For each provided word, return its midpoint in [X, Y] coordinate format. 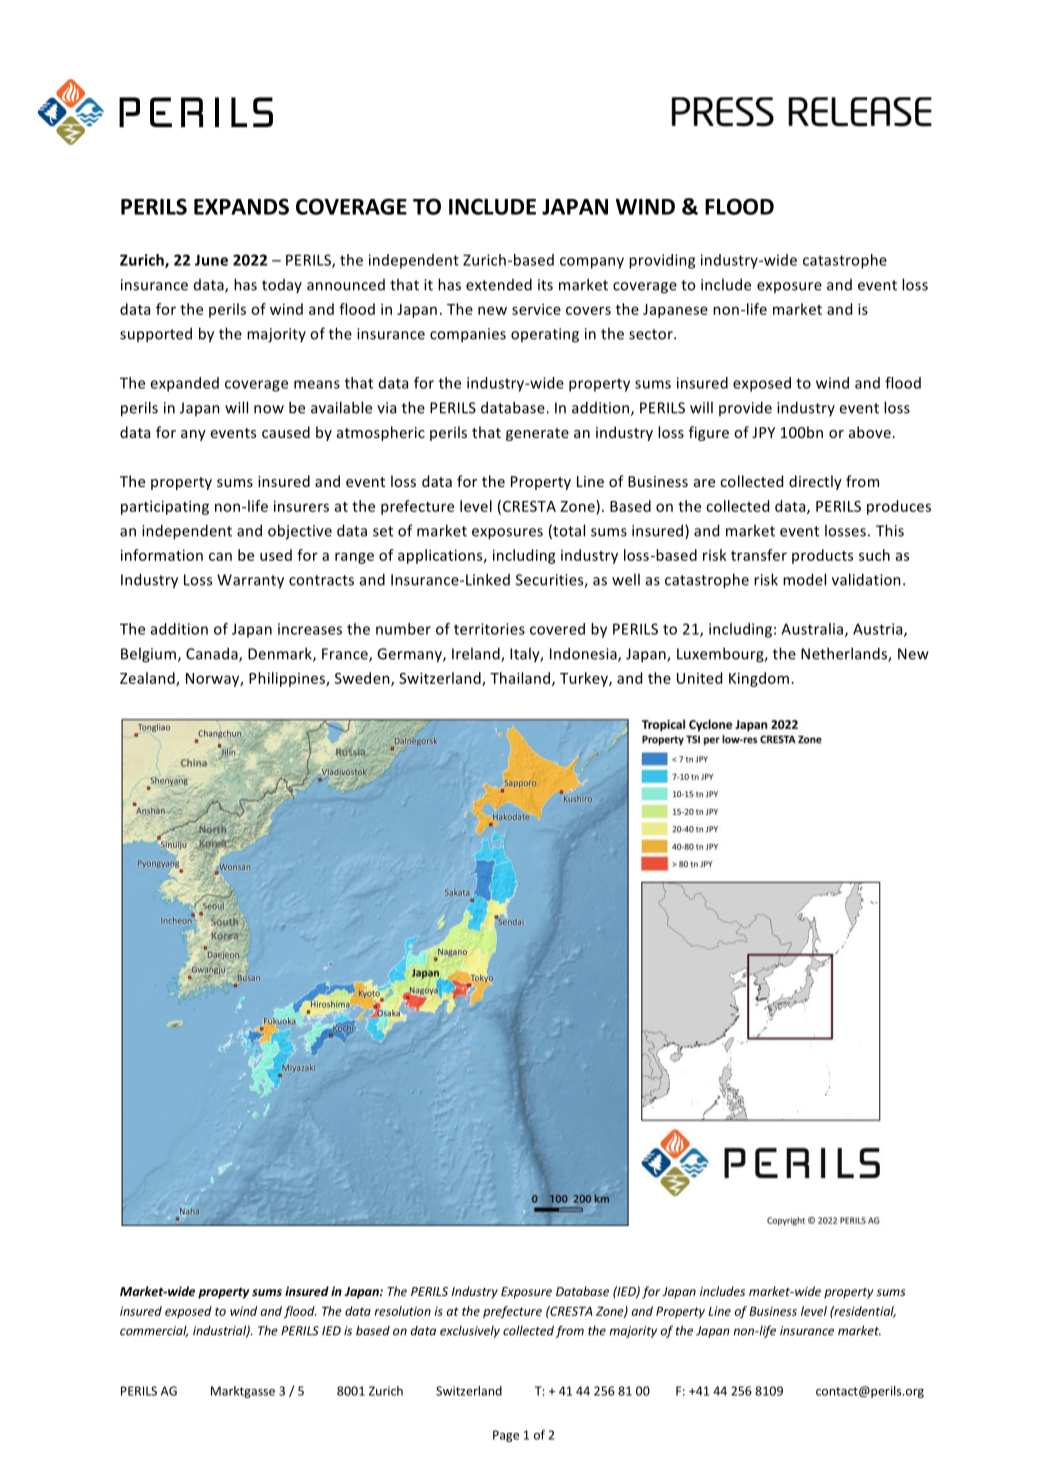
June [211, 260]
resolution [403, 1311]
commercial [154, 1331]
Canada [213, 654]
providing [662, 261]
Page [506, 1436]
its [545, 285]
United [699, 678]
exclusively [470, 1331]
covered [557, 629]
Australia [813, 630]
